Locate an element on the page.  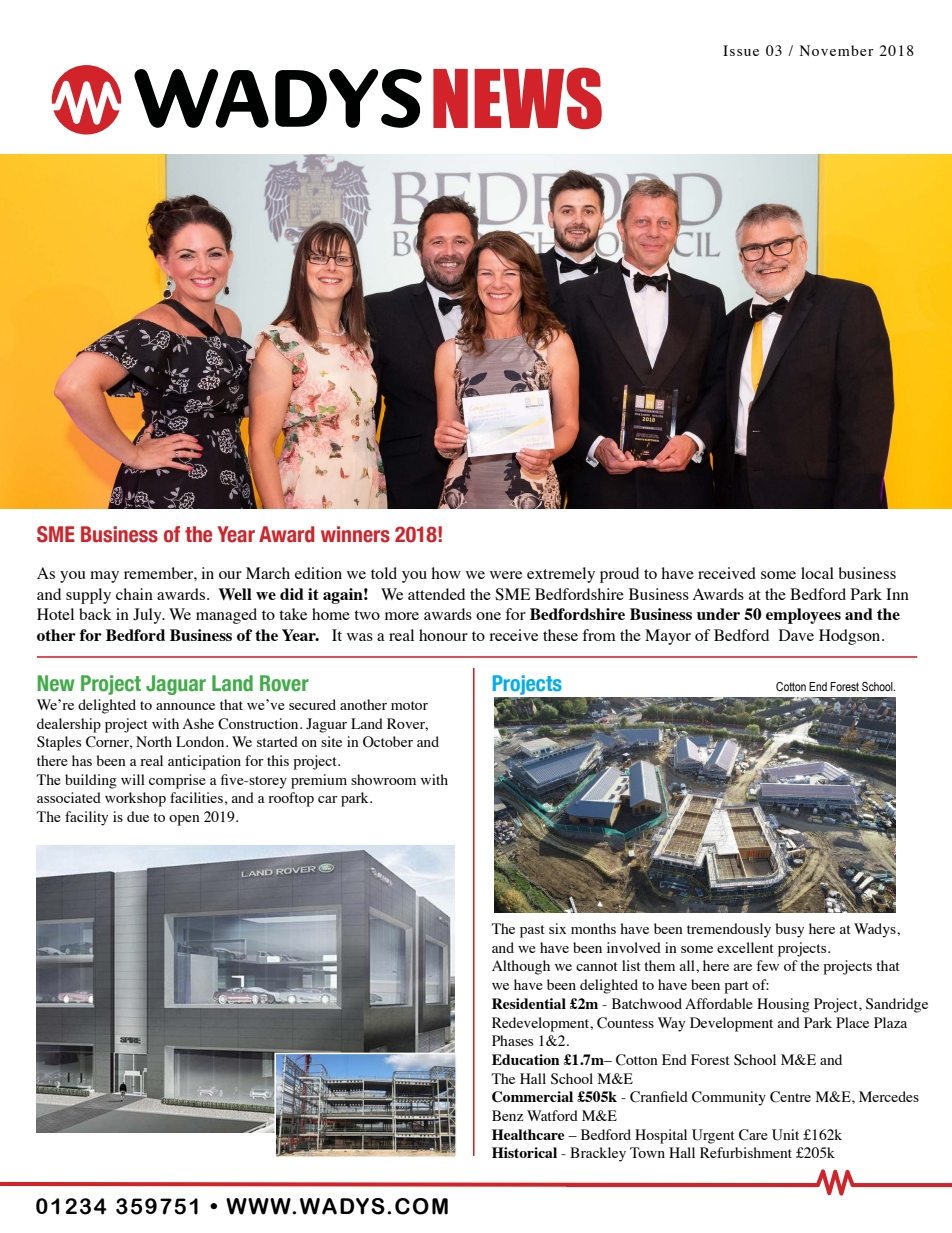
November is located at coordinates (837, 50).
